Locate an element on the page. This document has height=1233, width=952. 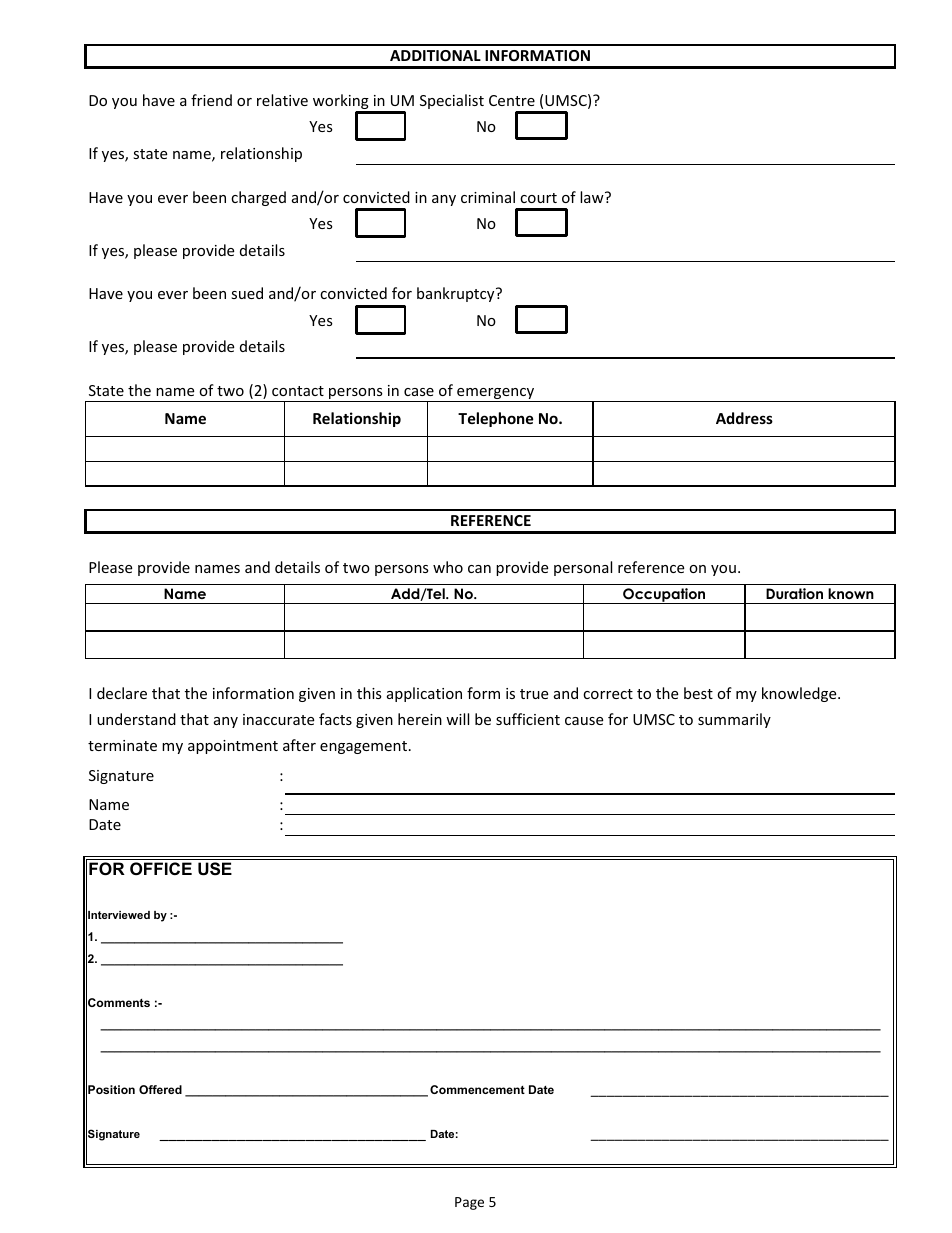
declare is located at coordinates (122, 693).
